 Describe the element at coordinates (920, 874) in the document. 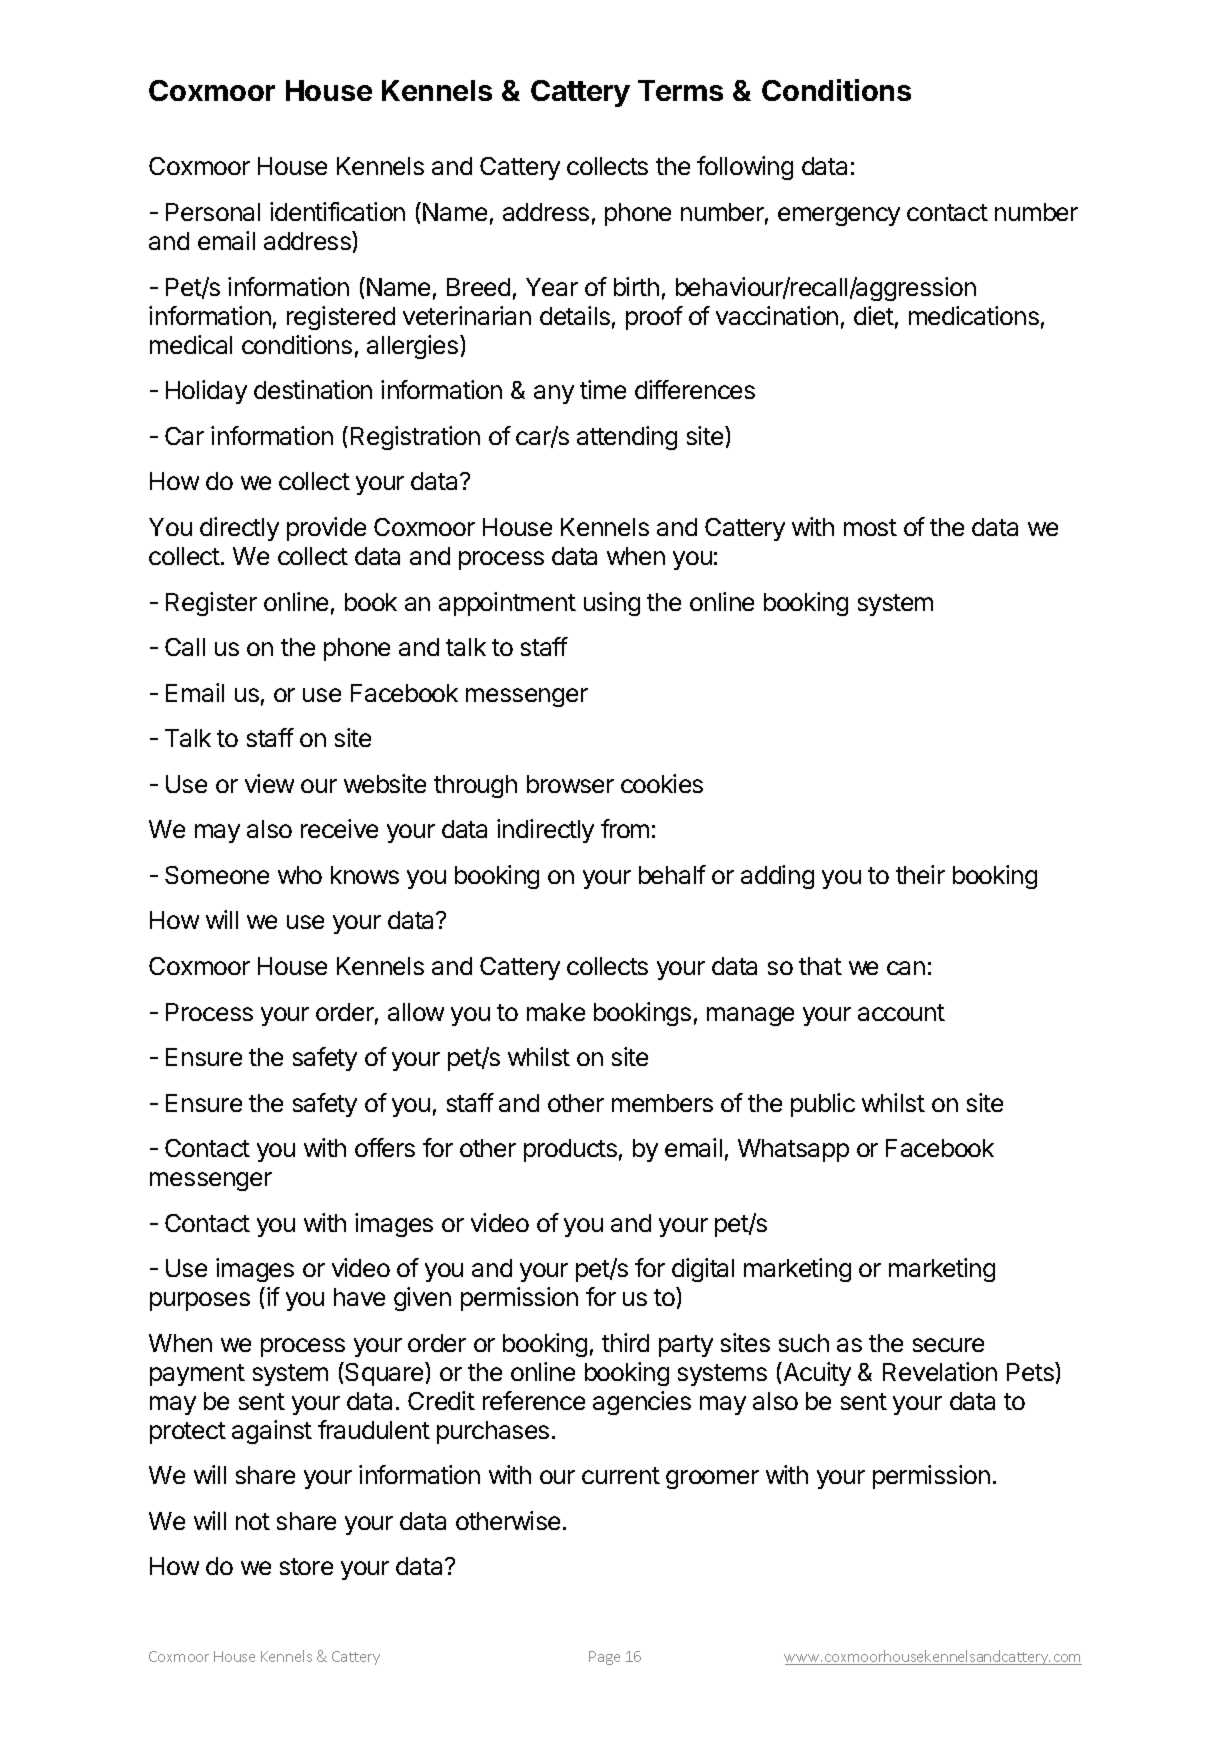

I see `their` at that location.
